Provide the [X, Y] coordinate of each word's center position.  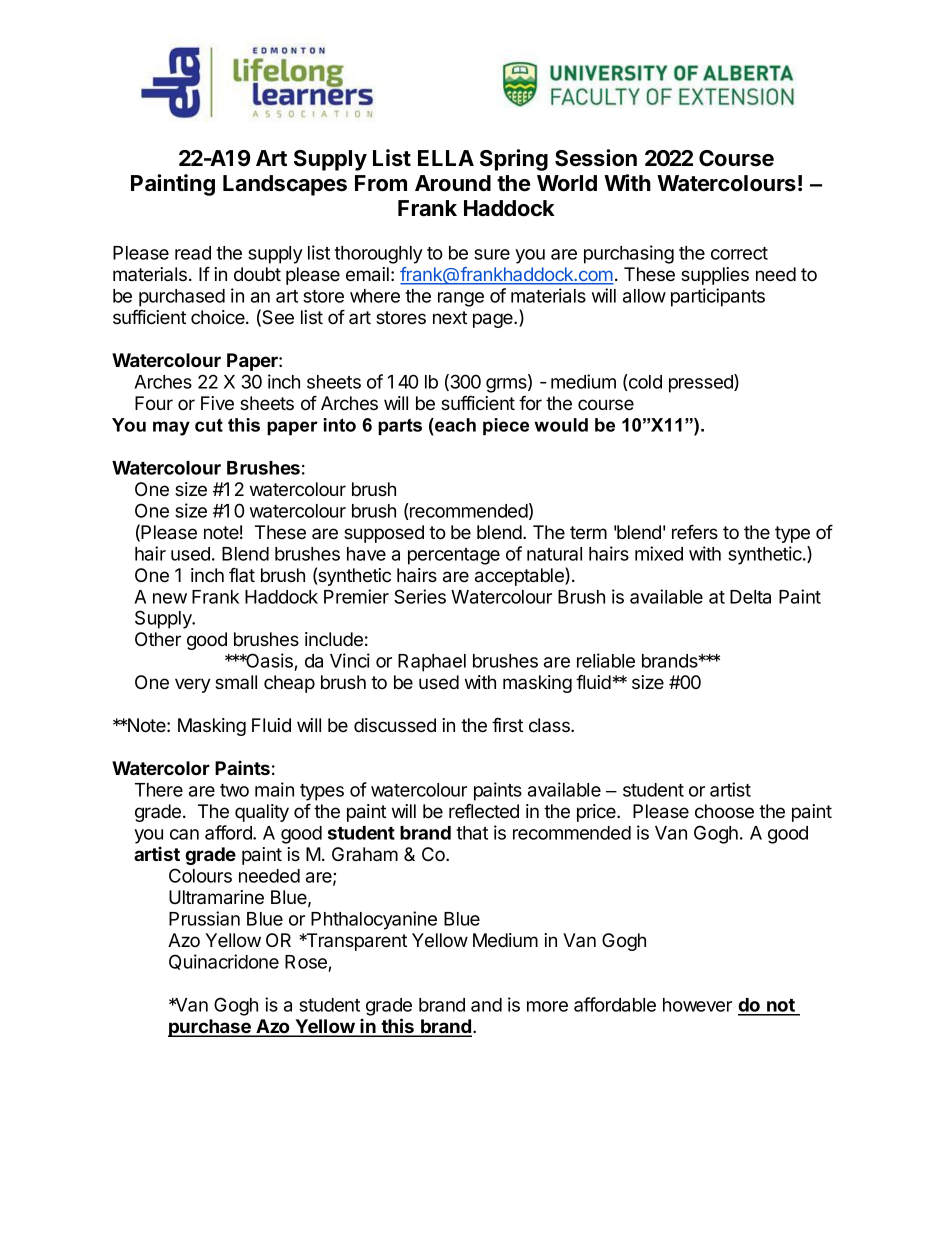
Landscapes [285, 185]
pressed [702, 383]
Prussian [204, 918]
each [454, 425]
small [236, 682]
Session [596, 158]
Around [453, 183]
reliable [606, 660]
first [507, 724]
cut [209, 425]
